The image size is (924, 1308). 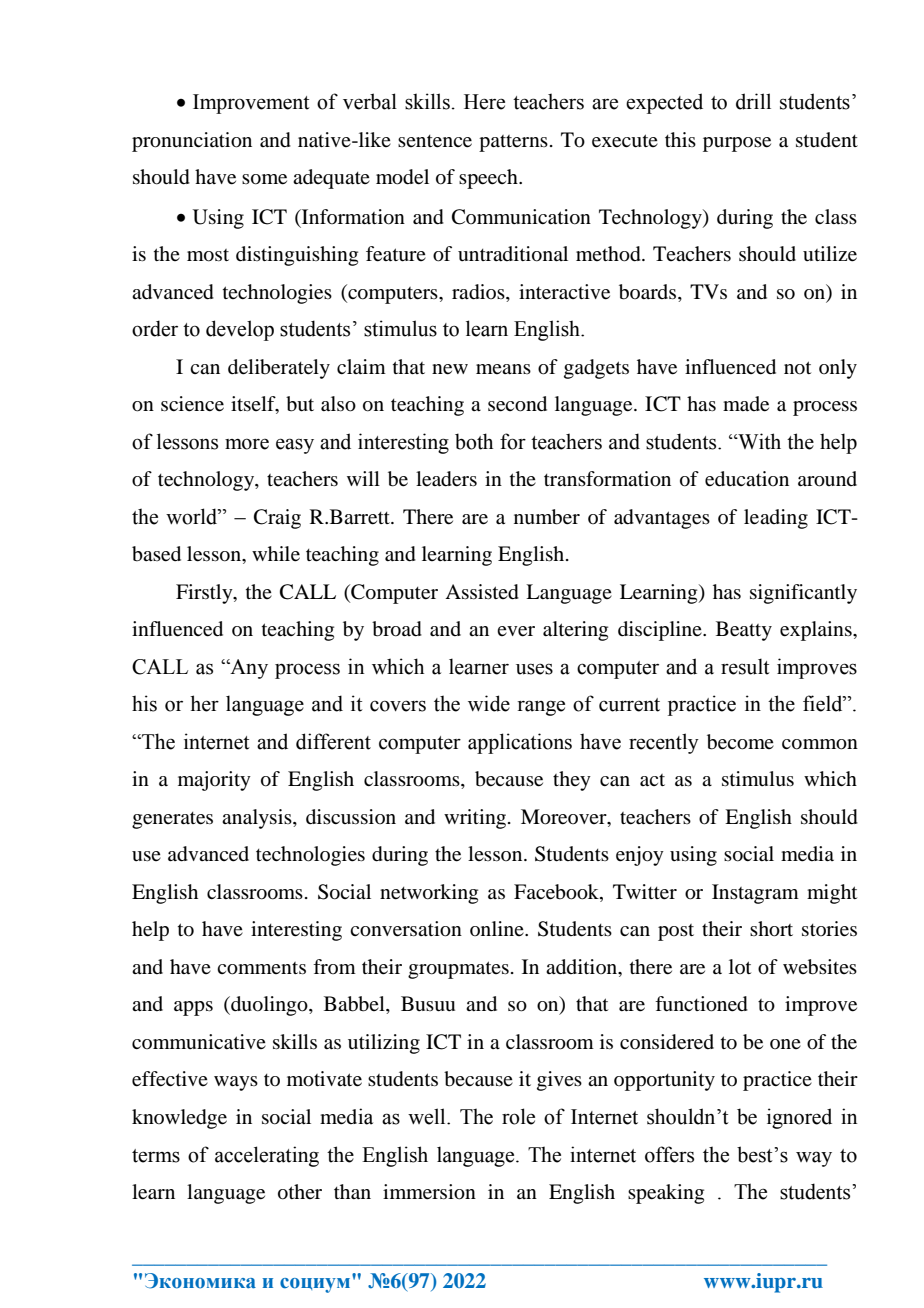 What do you see at coordinates (192, 142) in the screenshot?
I see `pronunciation` at bounding box center [192, 142].
